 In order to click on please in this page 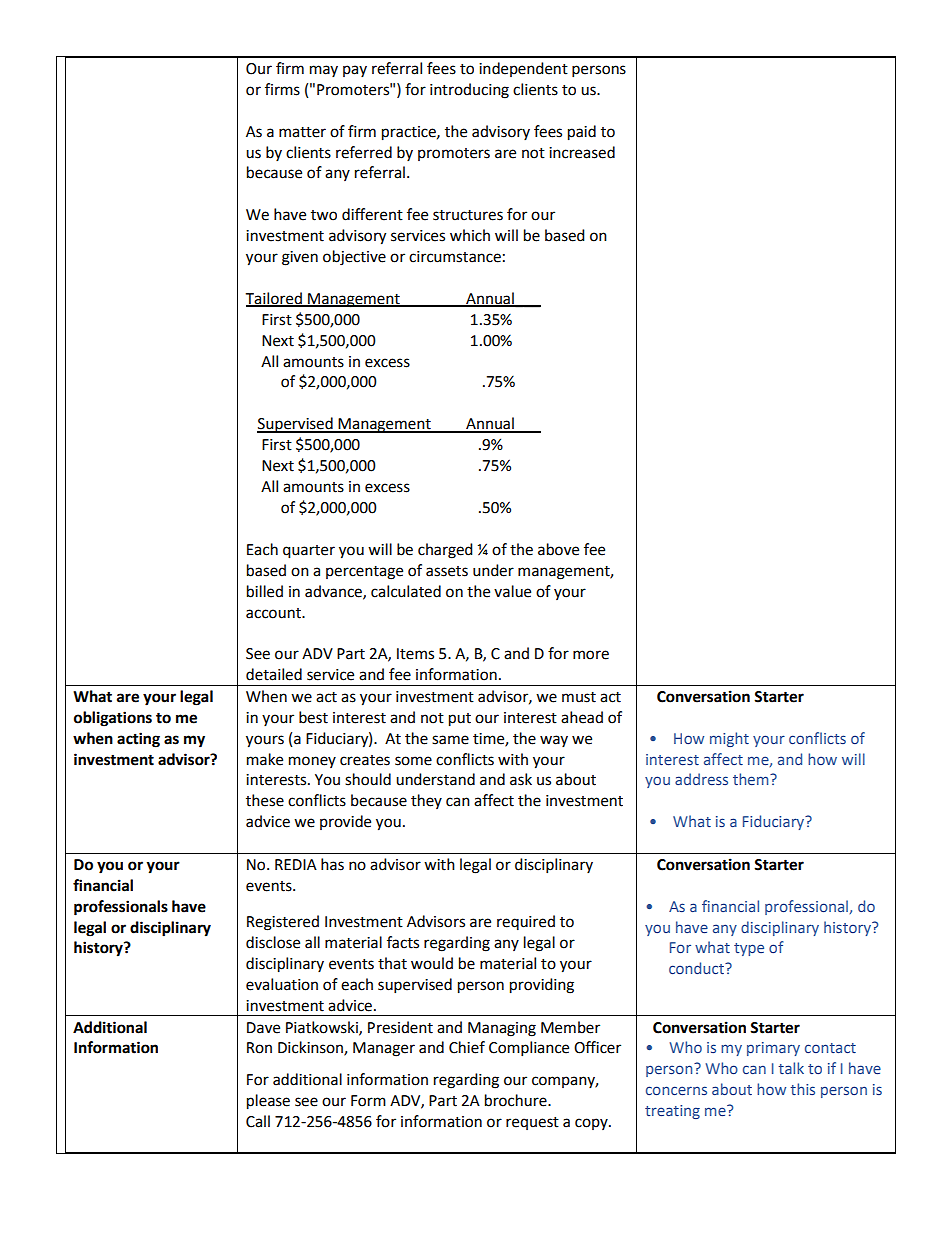, I will do `click(268, 1102)`.
